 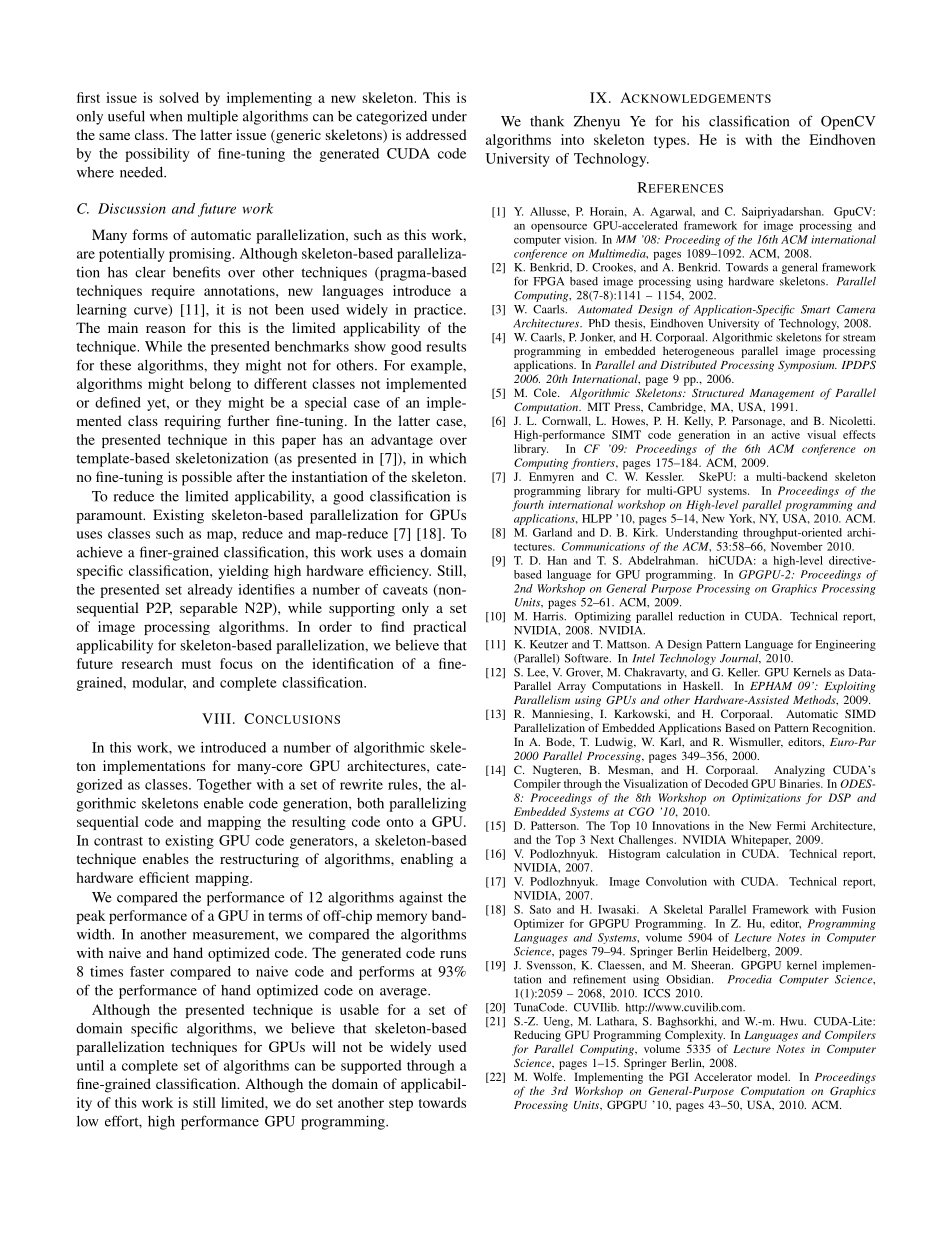 What do you see at coordinates (401, 1105) in the screenshot?
I see `step` at bounding box center [401, 1105].
